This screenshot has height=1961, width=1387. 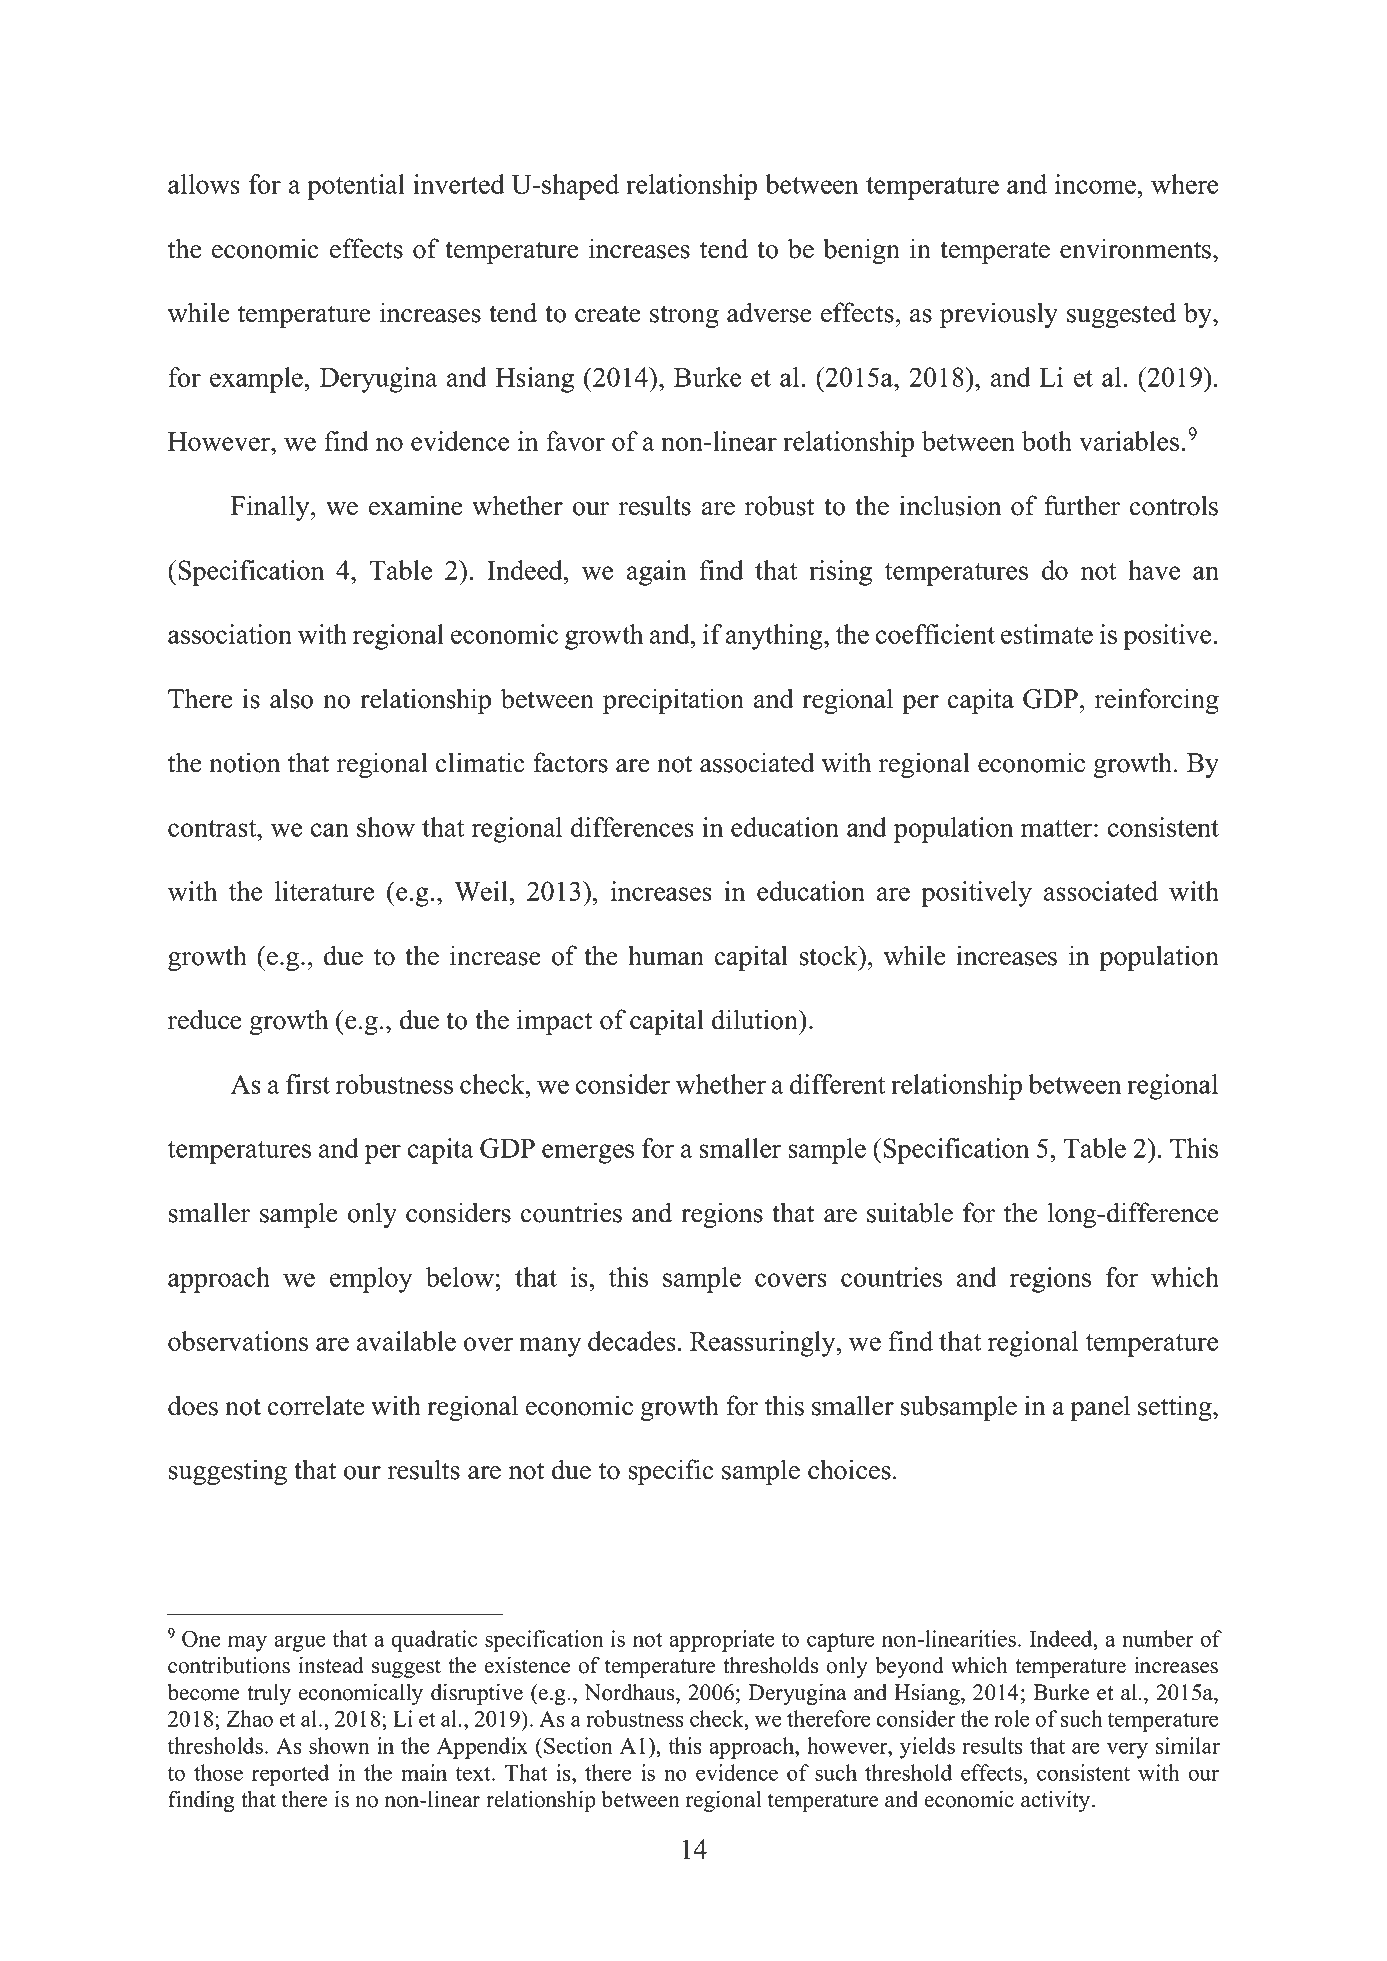 I want to click on panel, so click(x=1100, y=1408).
